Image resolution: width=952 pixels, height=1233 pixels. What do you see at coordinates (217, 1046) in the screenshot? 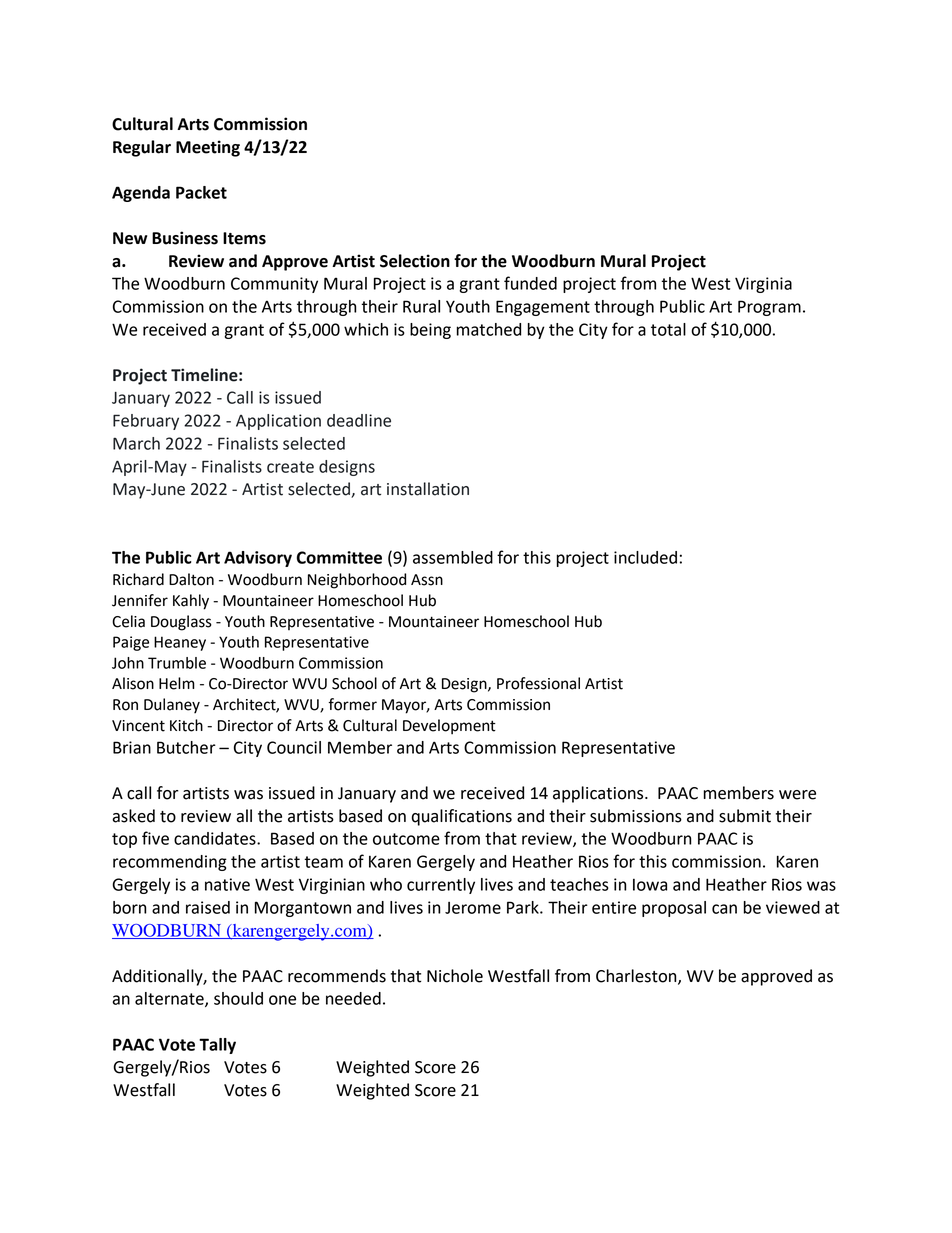
I see `Tally` at bounding box center [217, 1046].
